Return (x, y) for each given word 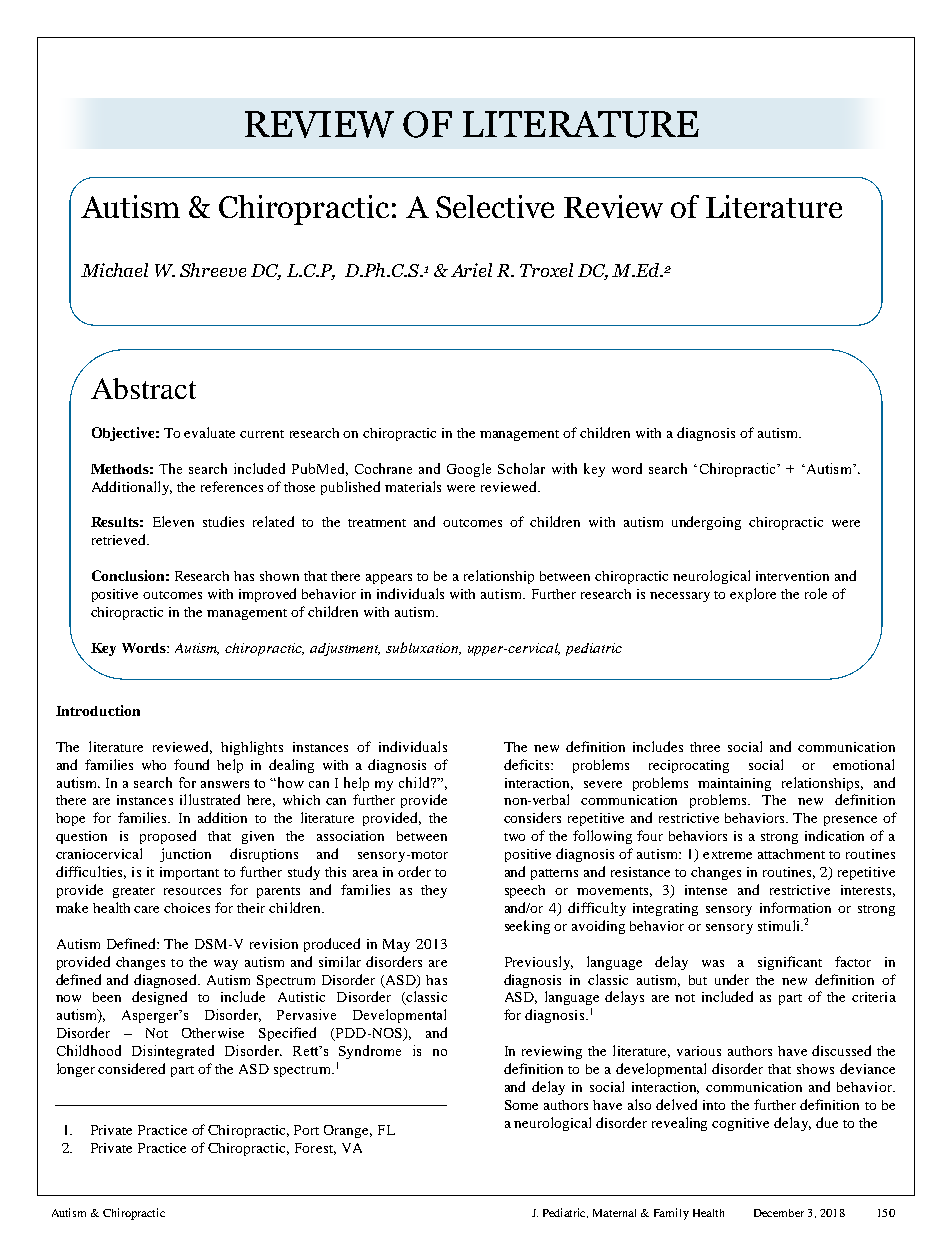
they (434, 891)
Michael (114, 270)
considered (131, 1068)
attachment (791, 854)
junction (185, 855)
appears (389, 579)
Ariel (471, 270)
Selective (495, 206)
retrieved (120, 539)
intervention (792, 576)
